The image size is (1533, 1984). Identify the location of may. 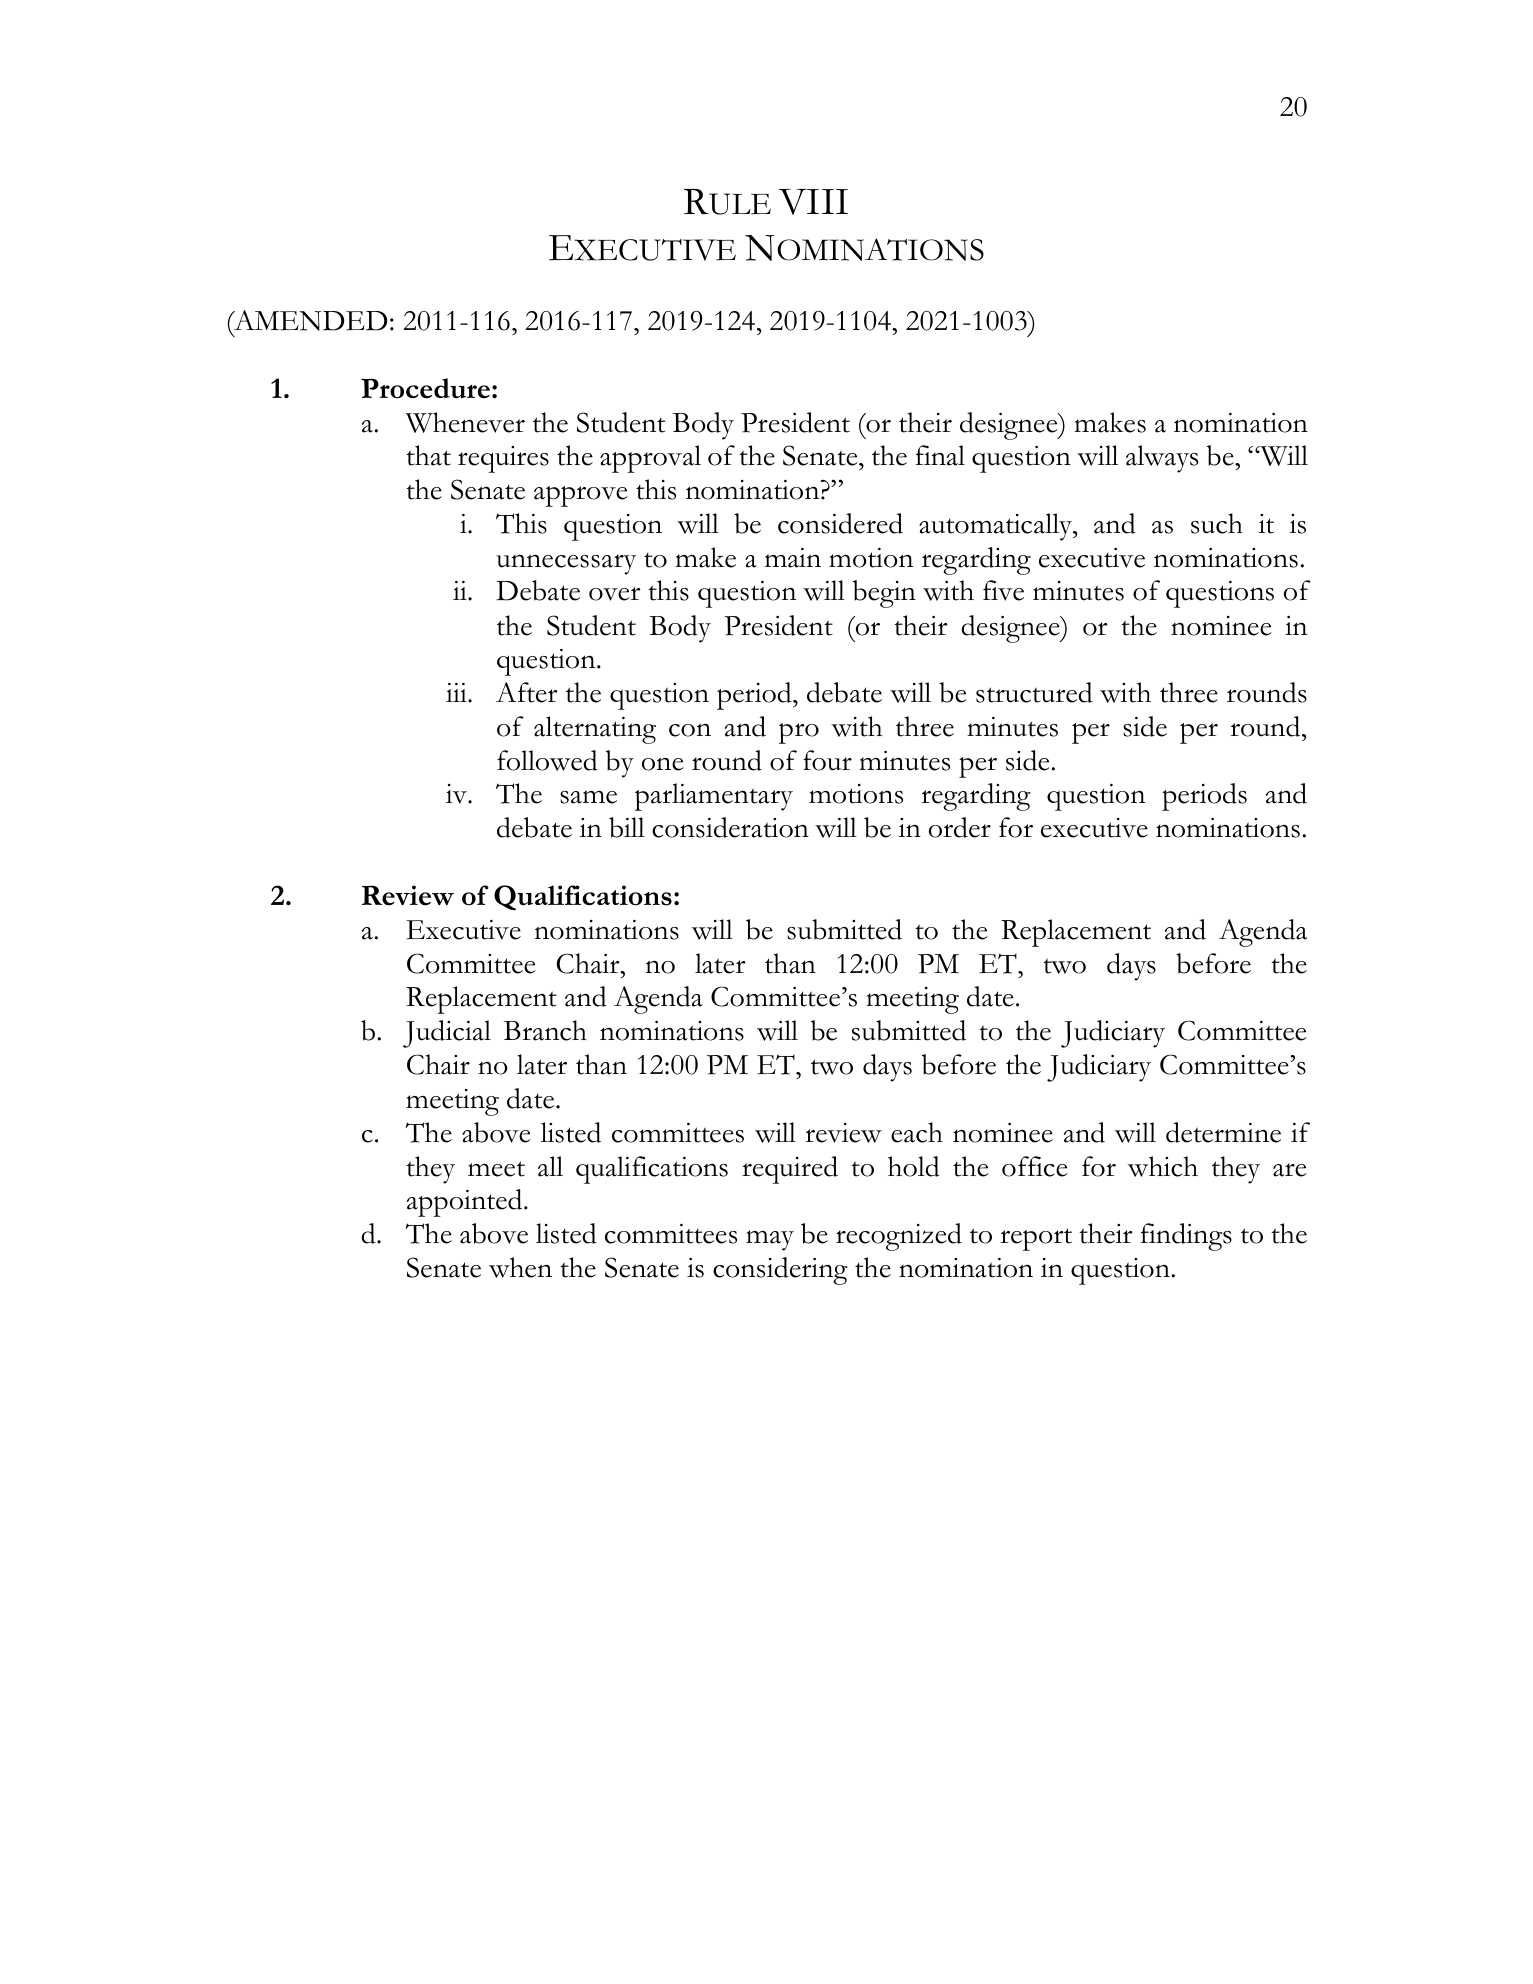
(770, 1240).
